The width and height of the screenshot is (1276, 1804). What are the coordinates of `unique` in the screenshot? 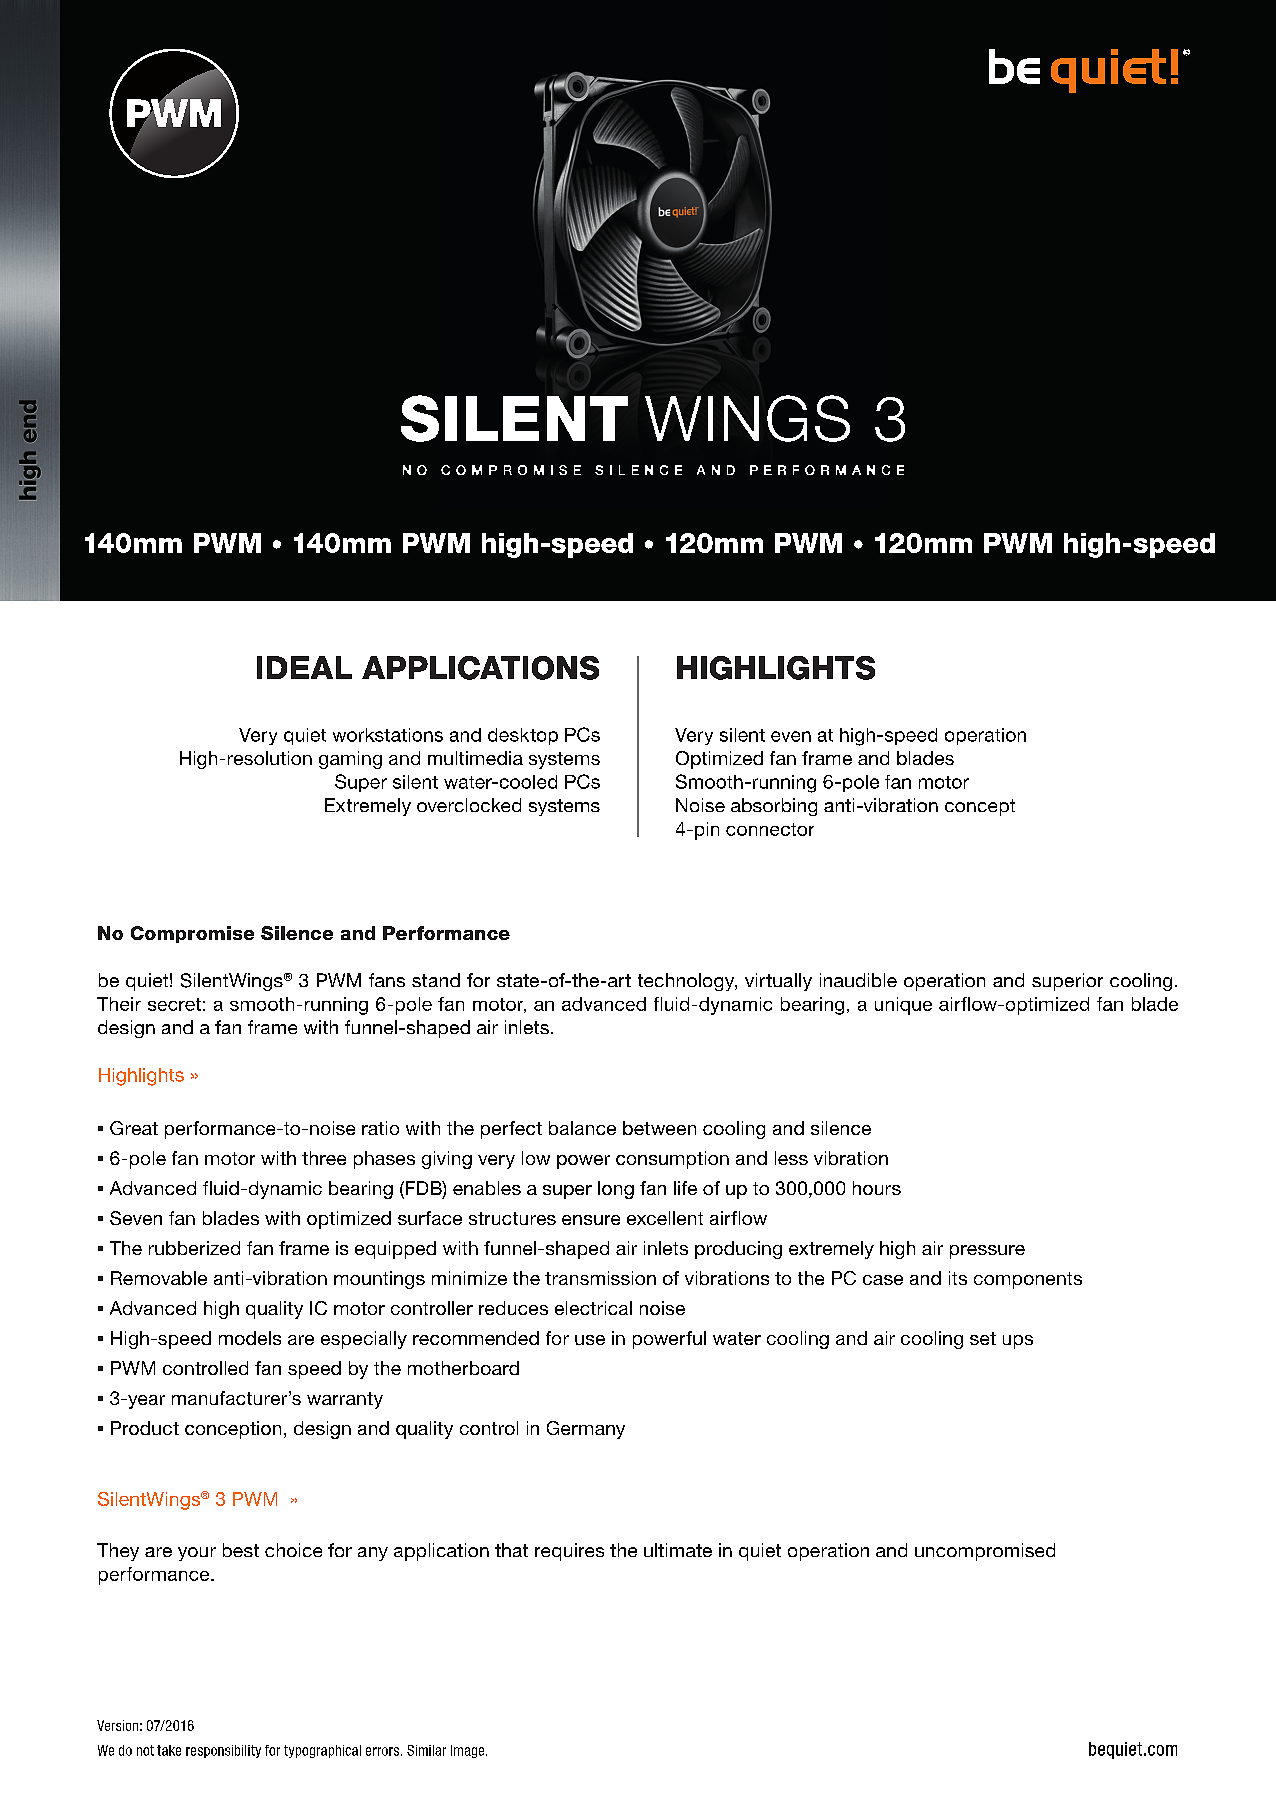 It's located at (903, 1006).
